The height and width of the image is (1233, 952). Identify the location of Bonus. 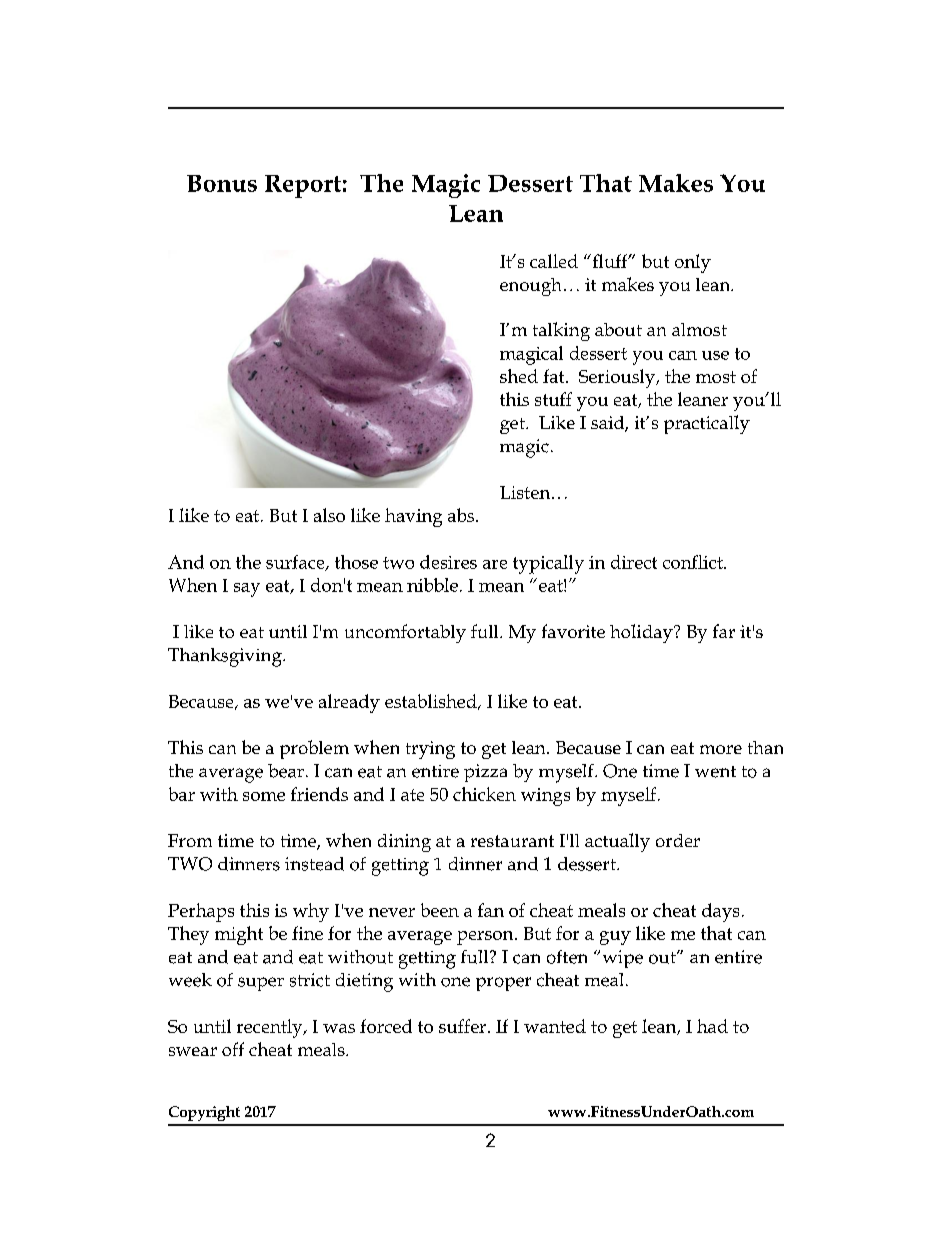
(222, 183).
